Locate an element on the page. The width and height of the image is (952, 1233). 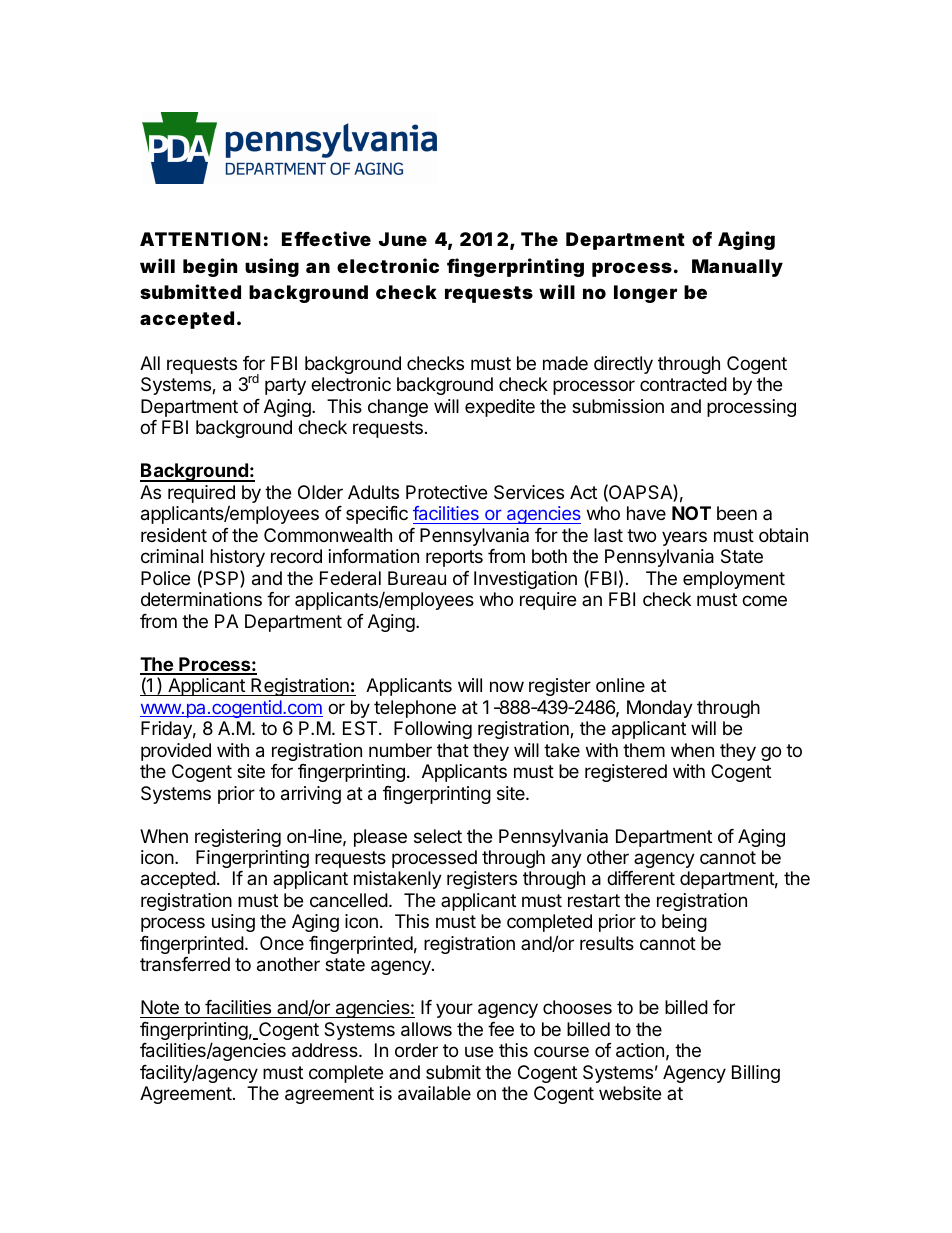
select is located at coordinates (438, 836).
